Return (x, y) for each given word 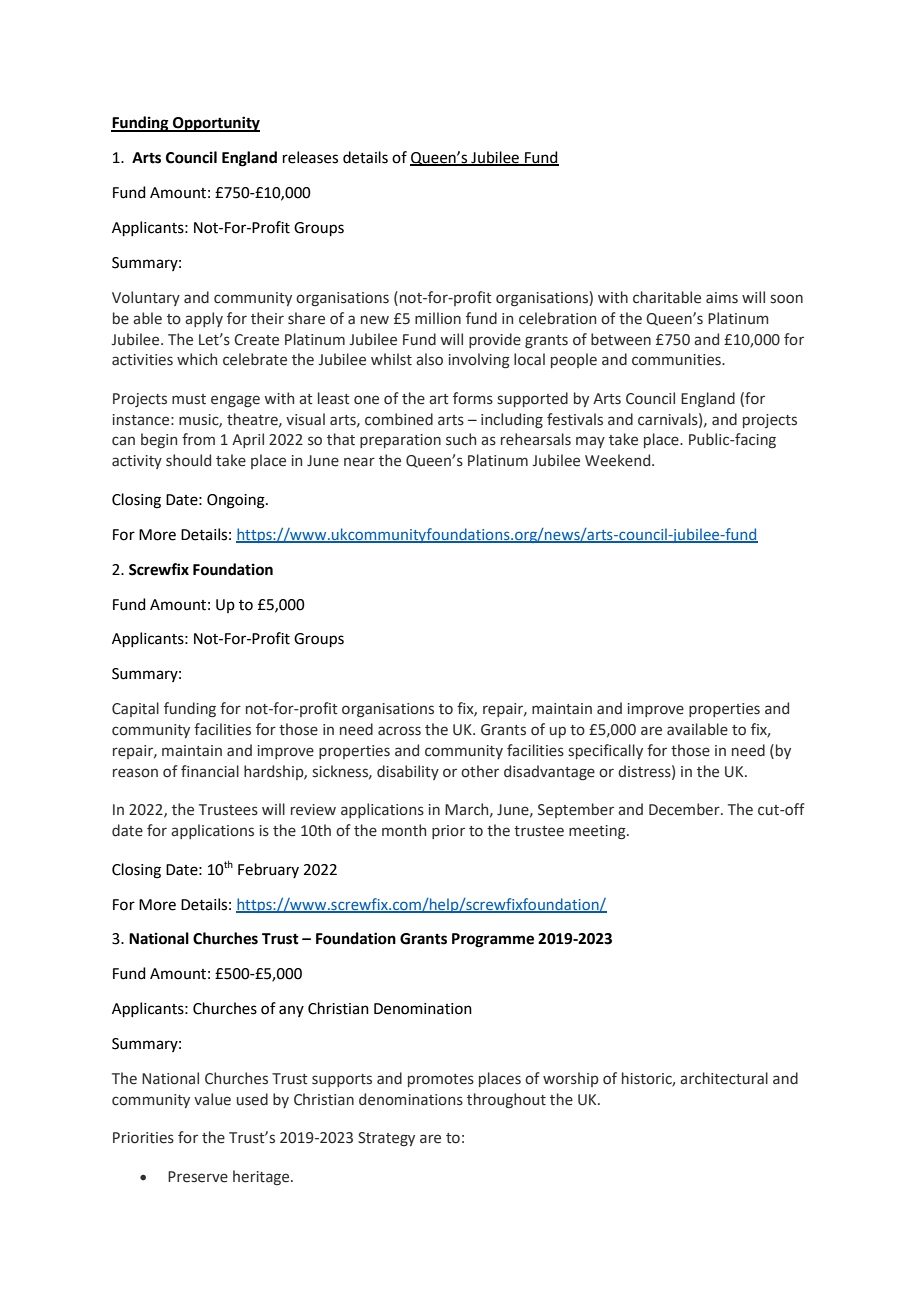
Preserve (198, 1177)
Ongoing (237, 501)
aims (722, 298)
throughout (506, 1100)
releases (310, 157)
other (480, 771)
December (685, 809)
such (461, 439)
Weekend (619, 460)
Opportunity (215, 124)
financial (210, 771)
